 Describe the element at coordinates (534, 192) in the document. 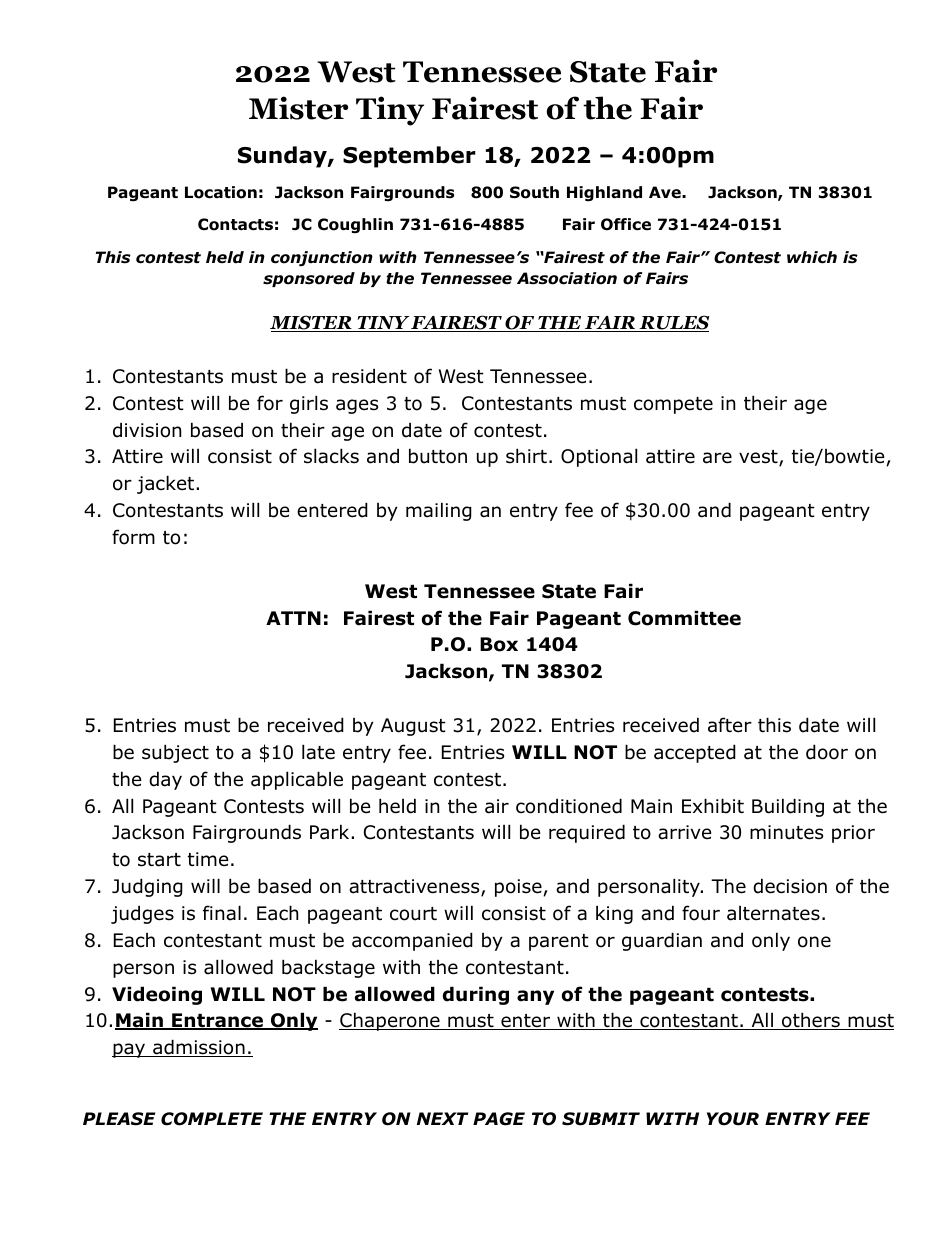

I see `South` at that location.
